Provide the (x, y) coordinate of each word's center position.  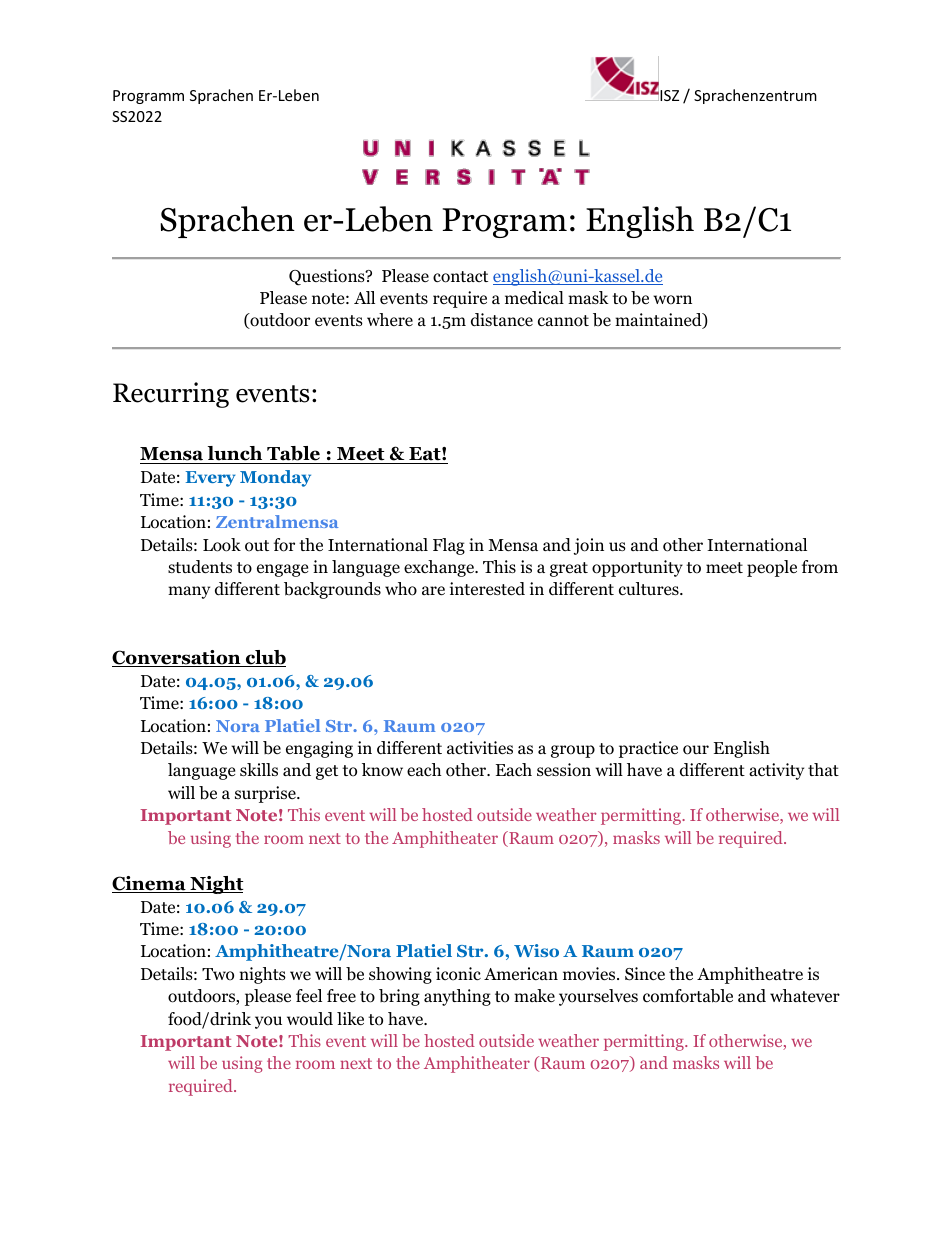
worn (672, 300)
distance (502, 320)
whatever (805, 995)
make (534, 995)
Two (218, 974)
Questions (328, 277)
